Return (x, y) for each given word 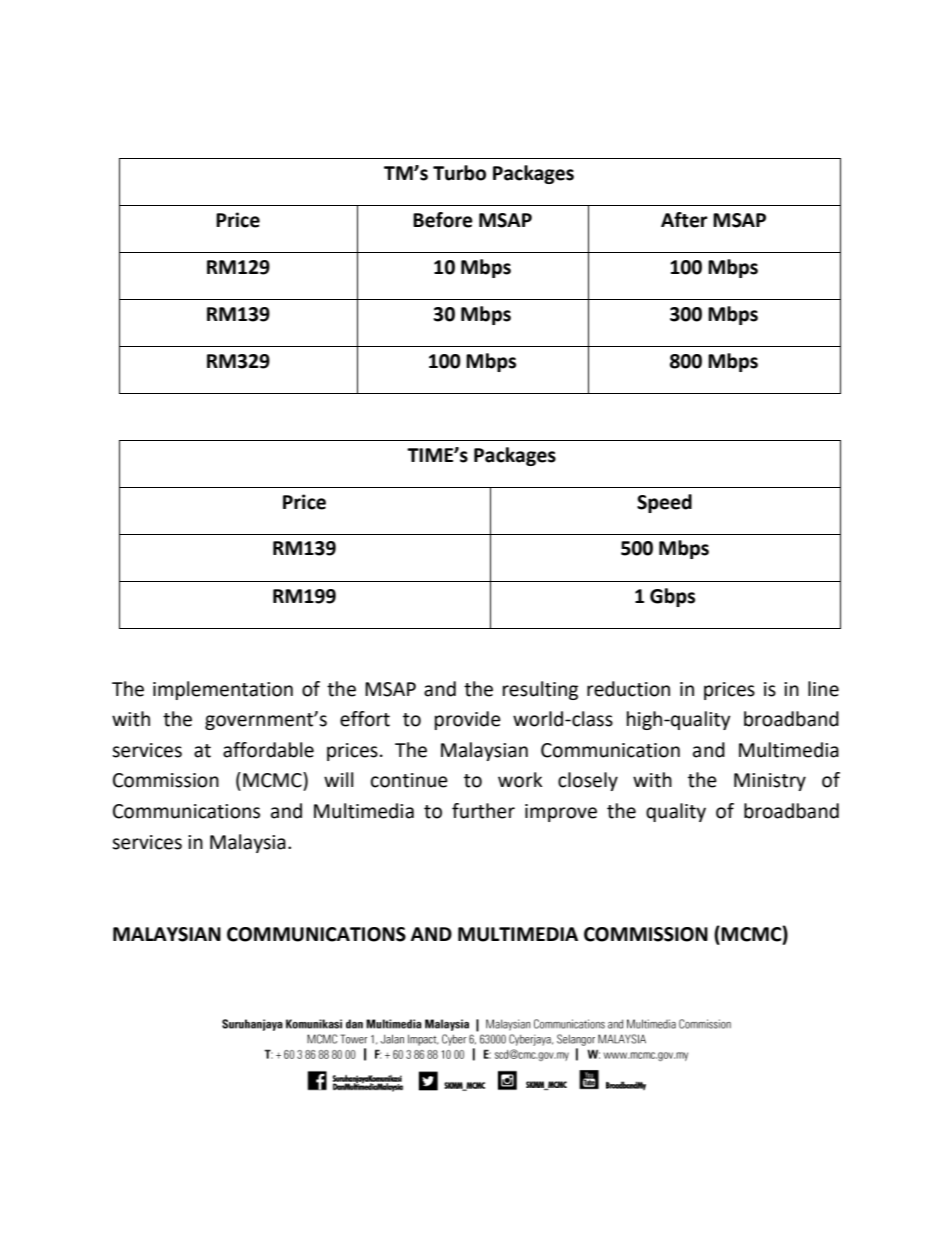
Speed (664, 503)
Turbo (459, 173)
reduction (628, 689)
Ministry (770, 782)
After (684, 220)
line (823, 689)
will (338, 779)
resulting (540, 690)
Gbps (672, 597)
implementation (223, 690)
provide (468, 720)
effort (365, 719)
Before (443, 220)
